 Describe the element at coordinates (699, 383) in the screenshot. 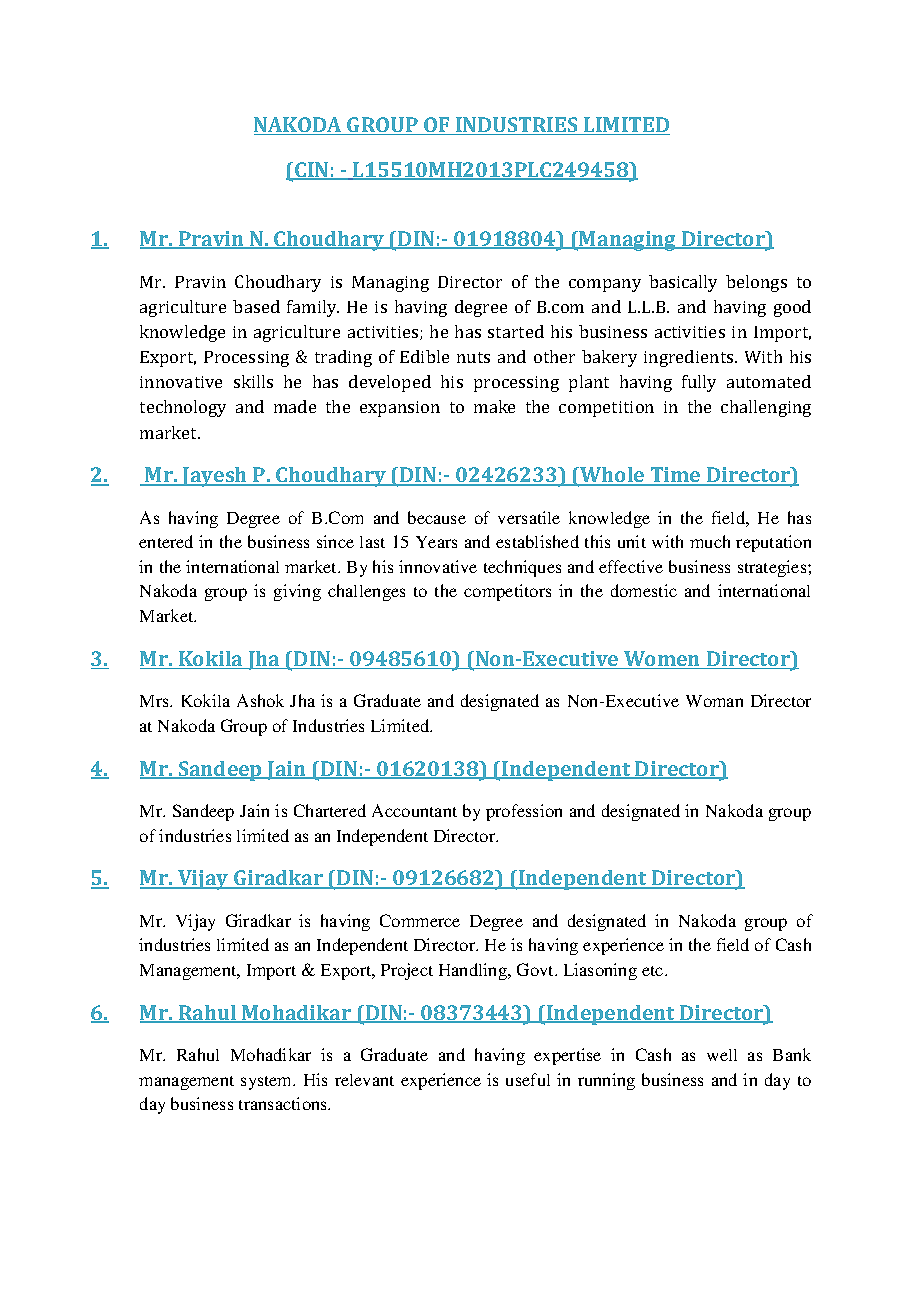

I see `fully` at that location.
